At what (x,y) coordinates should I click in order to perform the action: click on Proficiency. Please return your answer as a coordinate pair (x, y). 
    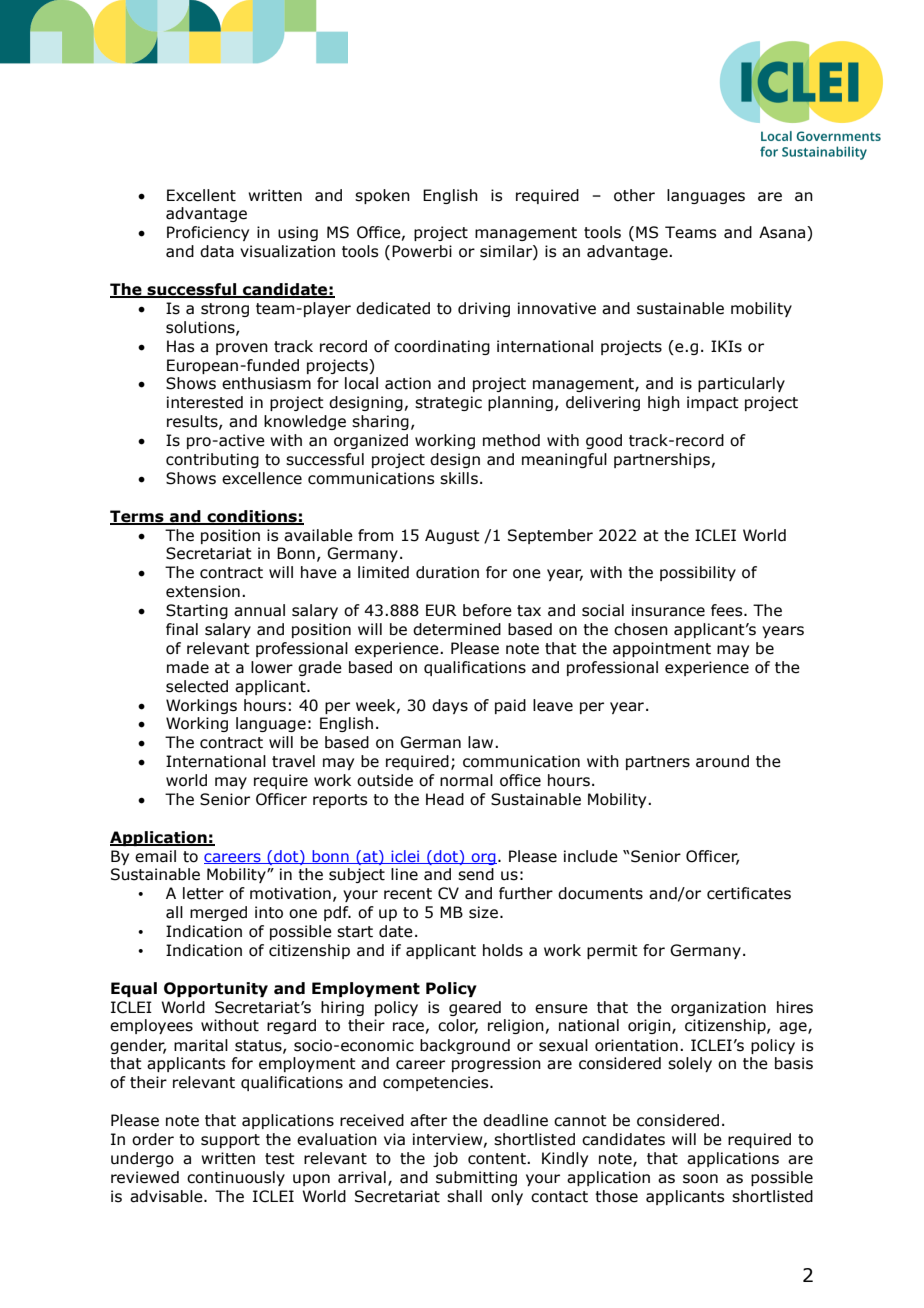
    Looking at the image, I should click on (208, 233).
